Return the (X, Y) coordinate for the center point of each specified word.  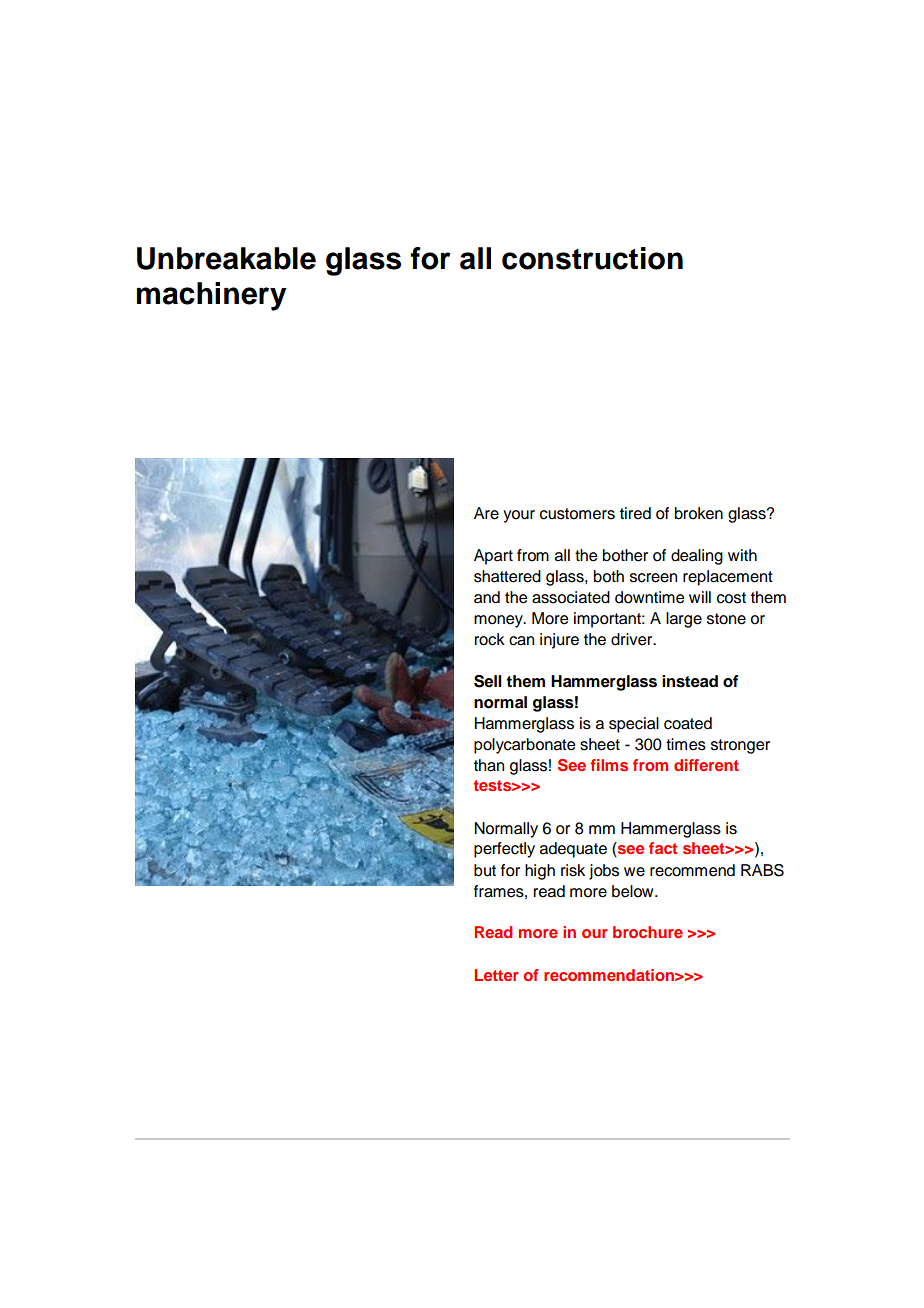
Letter (496, 975)
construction (592, 258)
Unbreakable (226, 258)
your (519, 516)
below (634, 891)
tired (635, 513)
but (485, 870)
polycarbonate (524, 746)
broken (699, 513)
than (489, 765)
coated (688, 723)
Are (486, 513)
